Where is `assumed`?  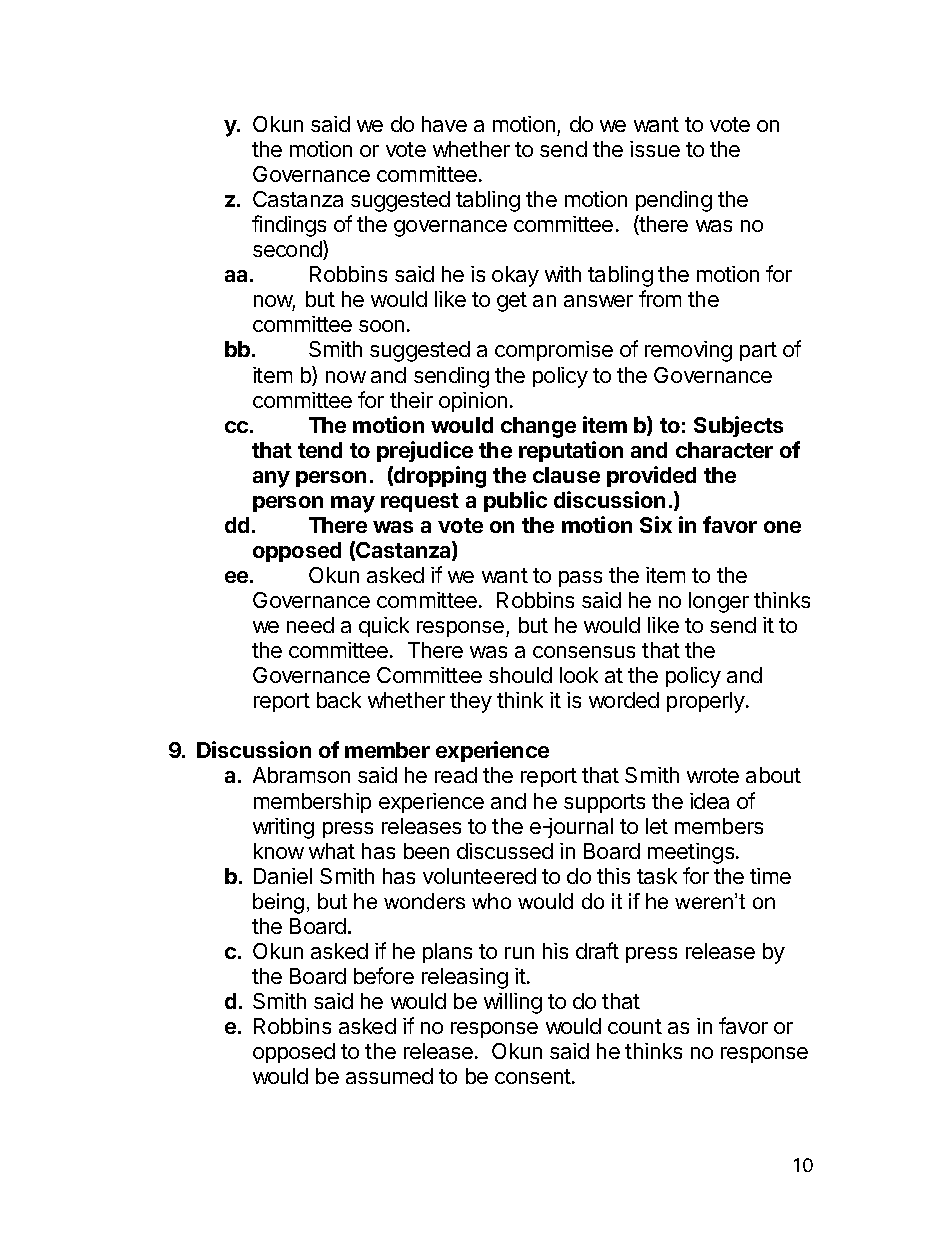 assumed is located at coordinates (389, 1076).
